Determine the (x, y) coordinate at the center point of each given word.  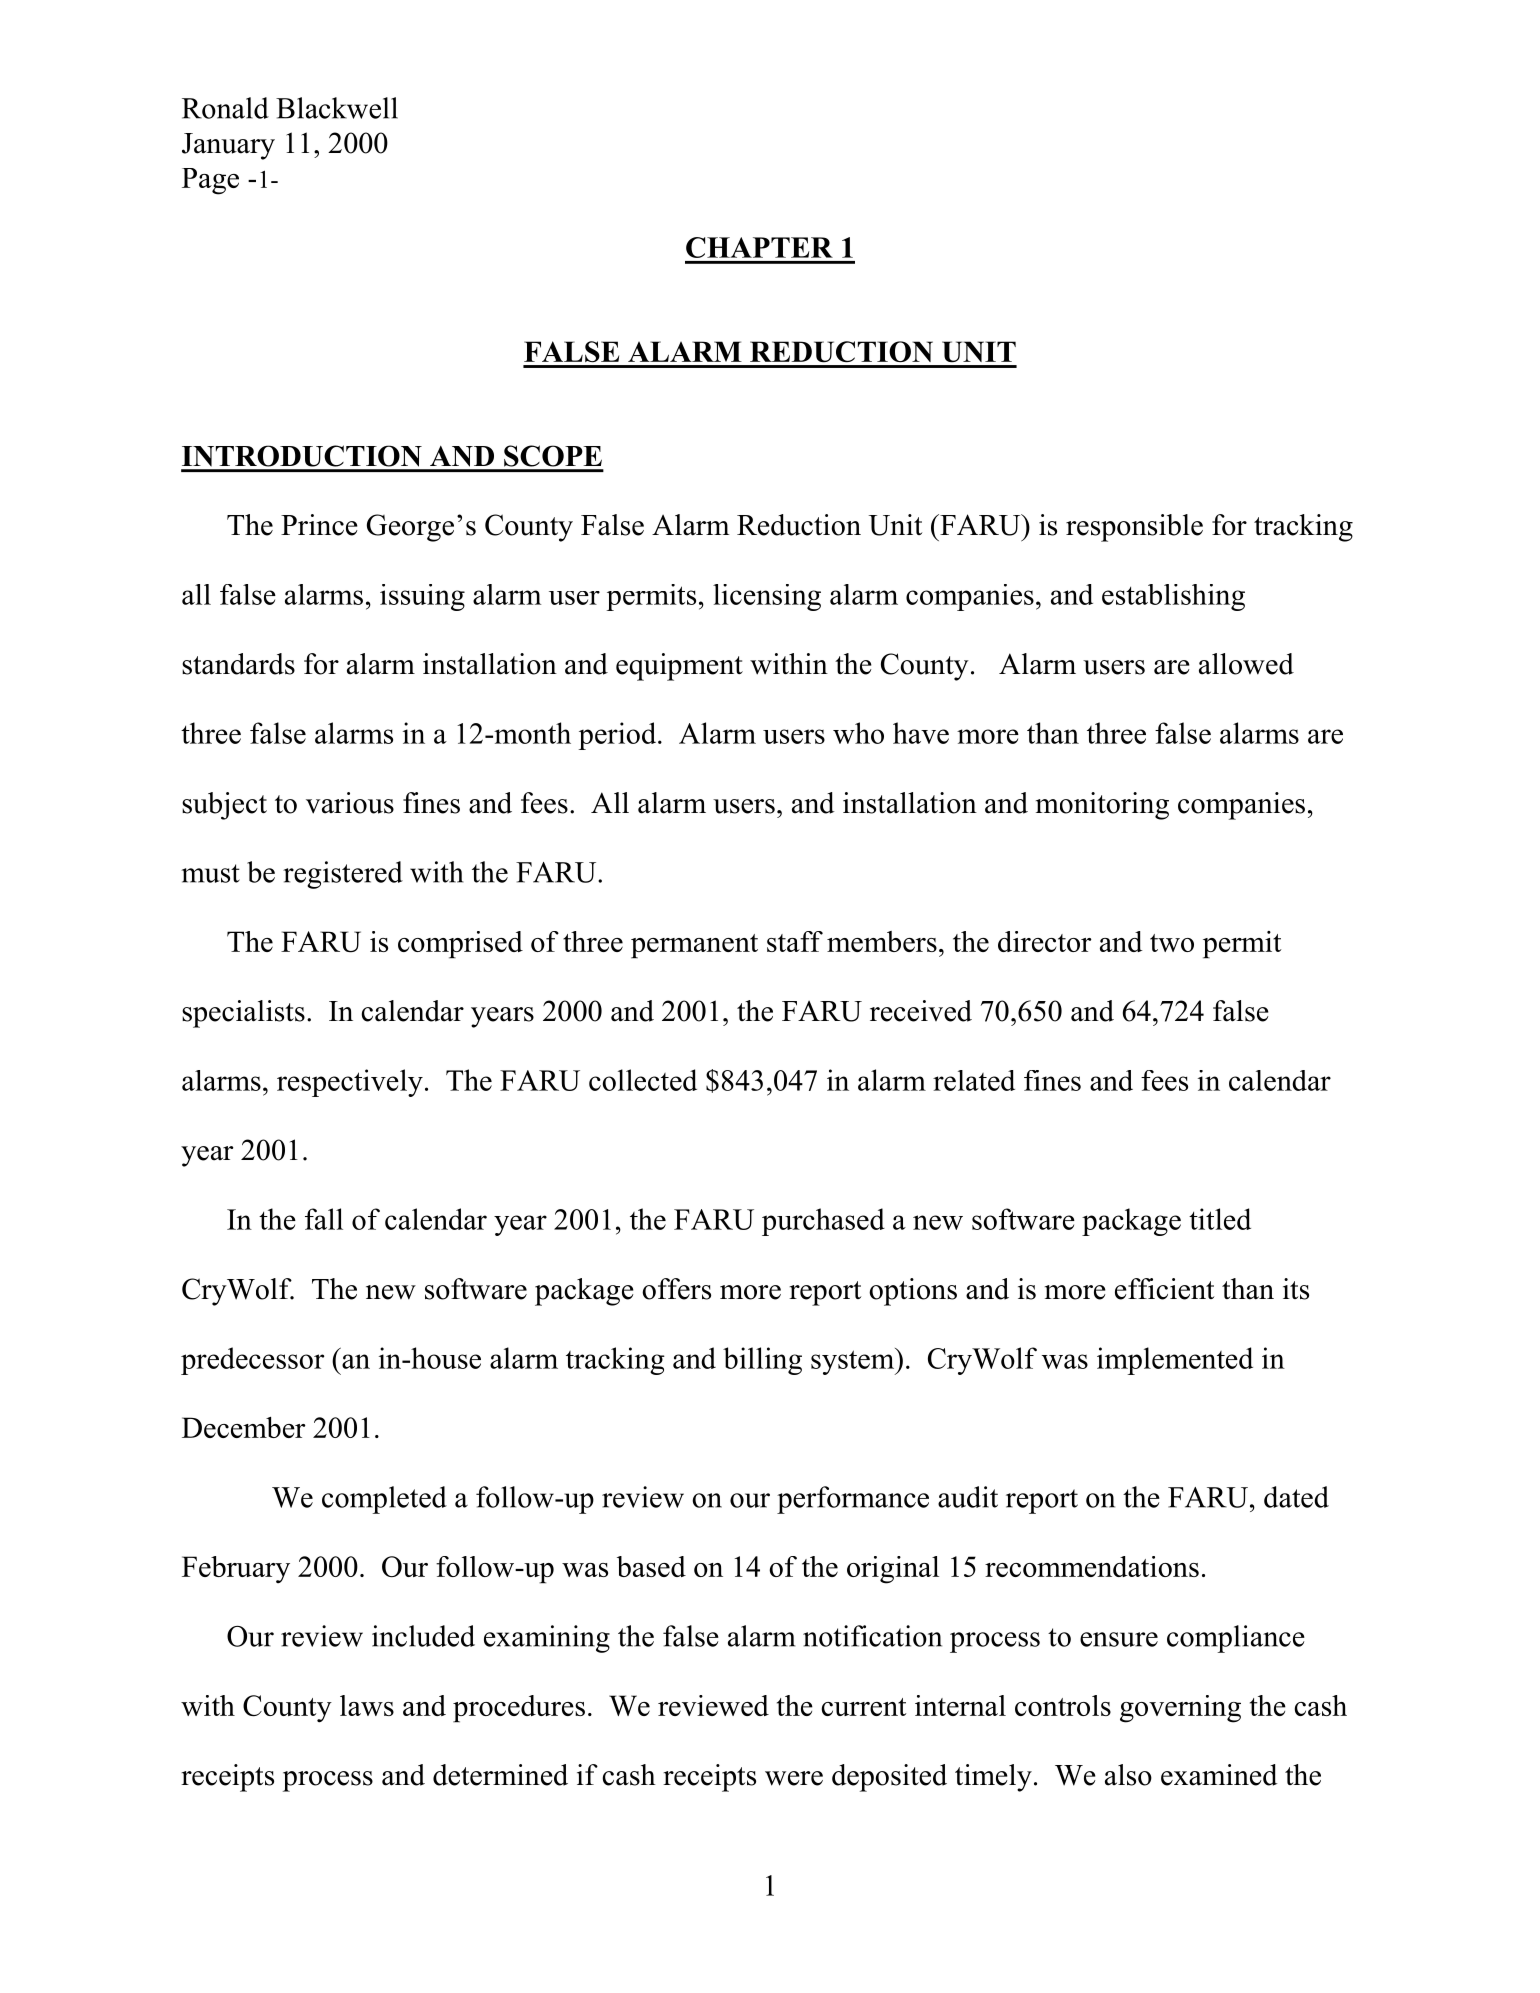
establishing (1173, 597)
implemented (1175, 1361)
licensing (767, 597)
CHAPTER (759, 247)
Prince (319, 525)
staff (795, 941)
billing (762, 1361)
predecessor (252, 1361)
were (794, 1778)
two (1172, 943)
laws (367, 1705)
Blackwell (337, 108)
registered (343, 875)
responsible (1134, 528)
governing (1180, 1709)
